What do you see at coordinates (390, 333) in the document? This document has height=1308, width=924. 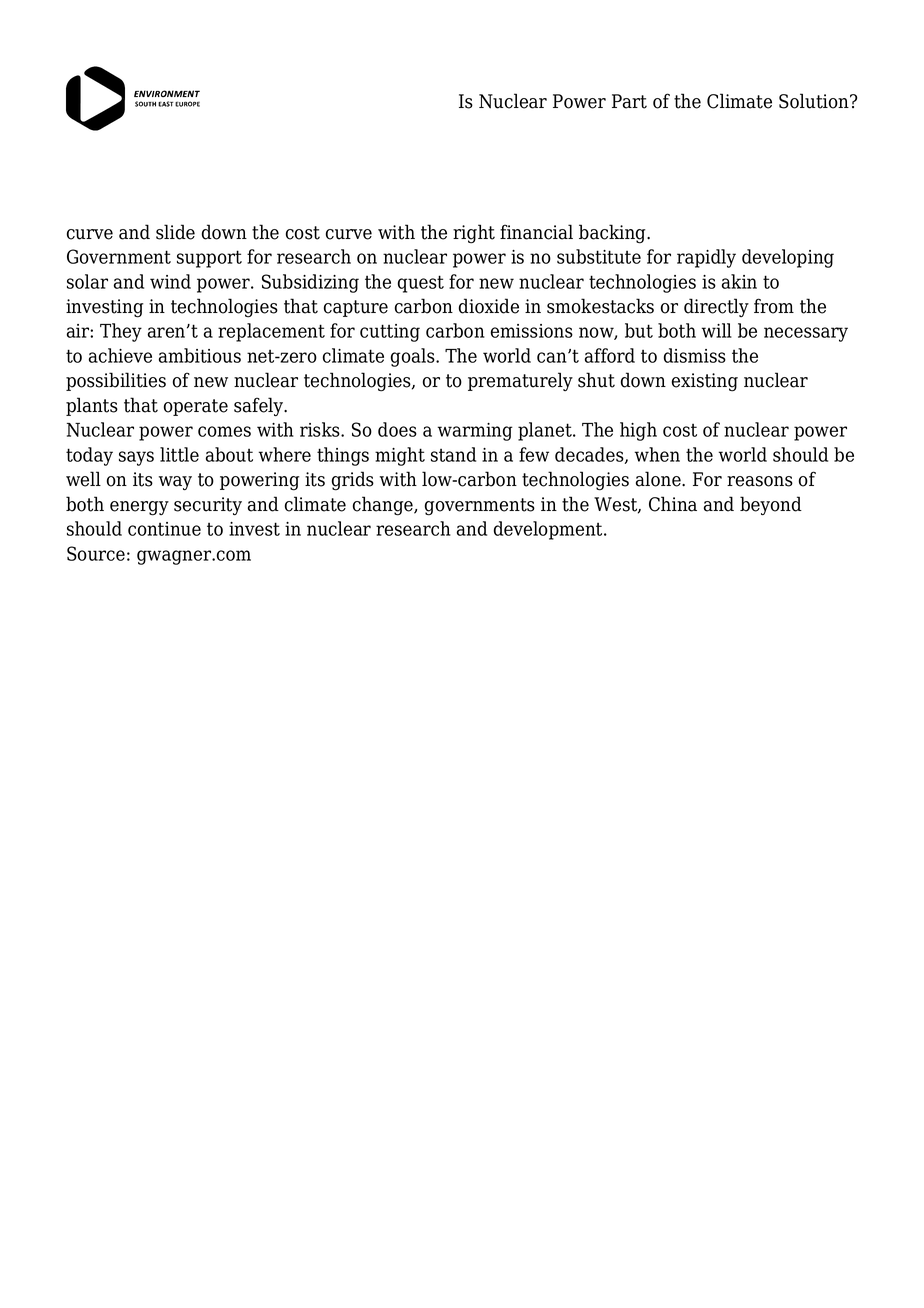 I see `cutting` at bounding box center [390, 333].
